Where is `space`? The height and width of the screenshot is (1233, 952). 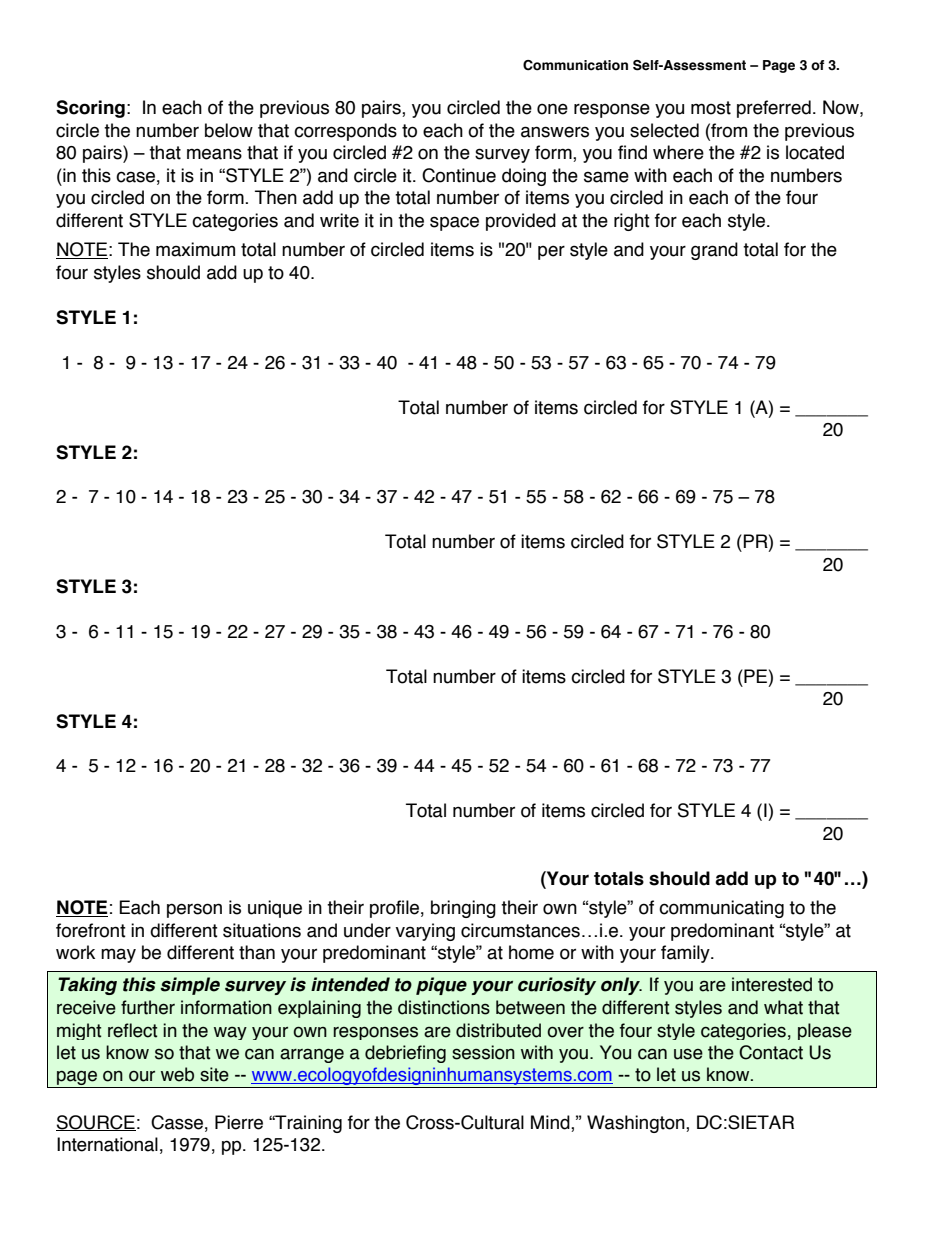 space is located at coordinates (454, 223).
